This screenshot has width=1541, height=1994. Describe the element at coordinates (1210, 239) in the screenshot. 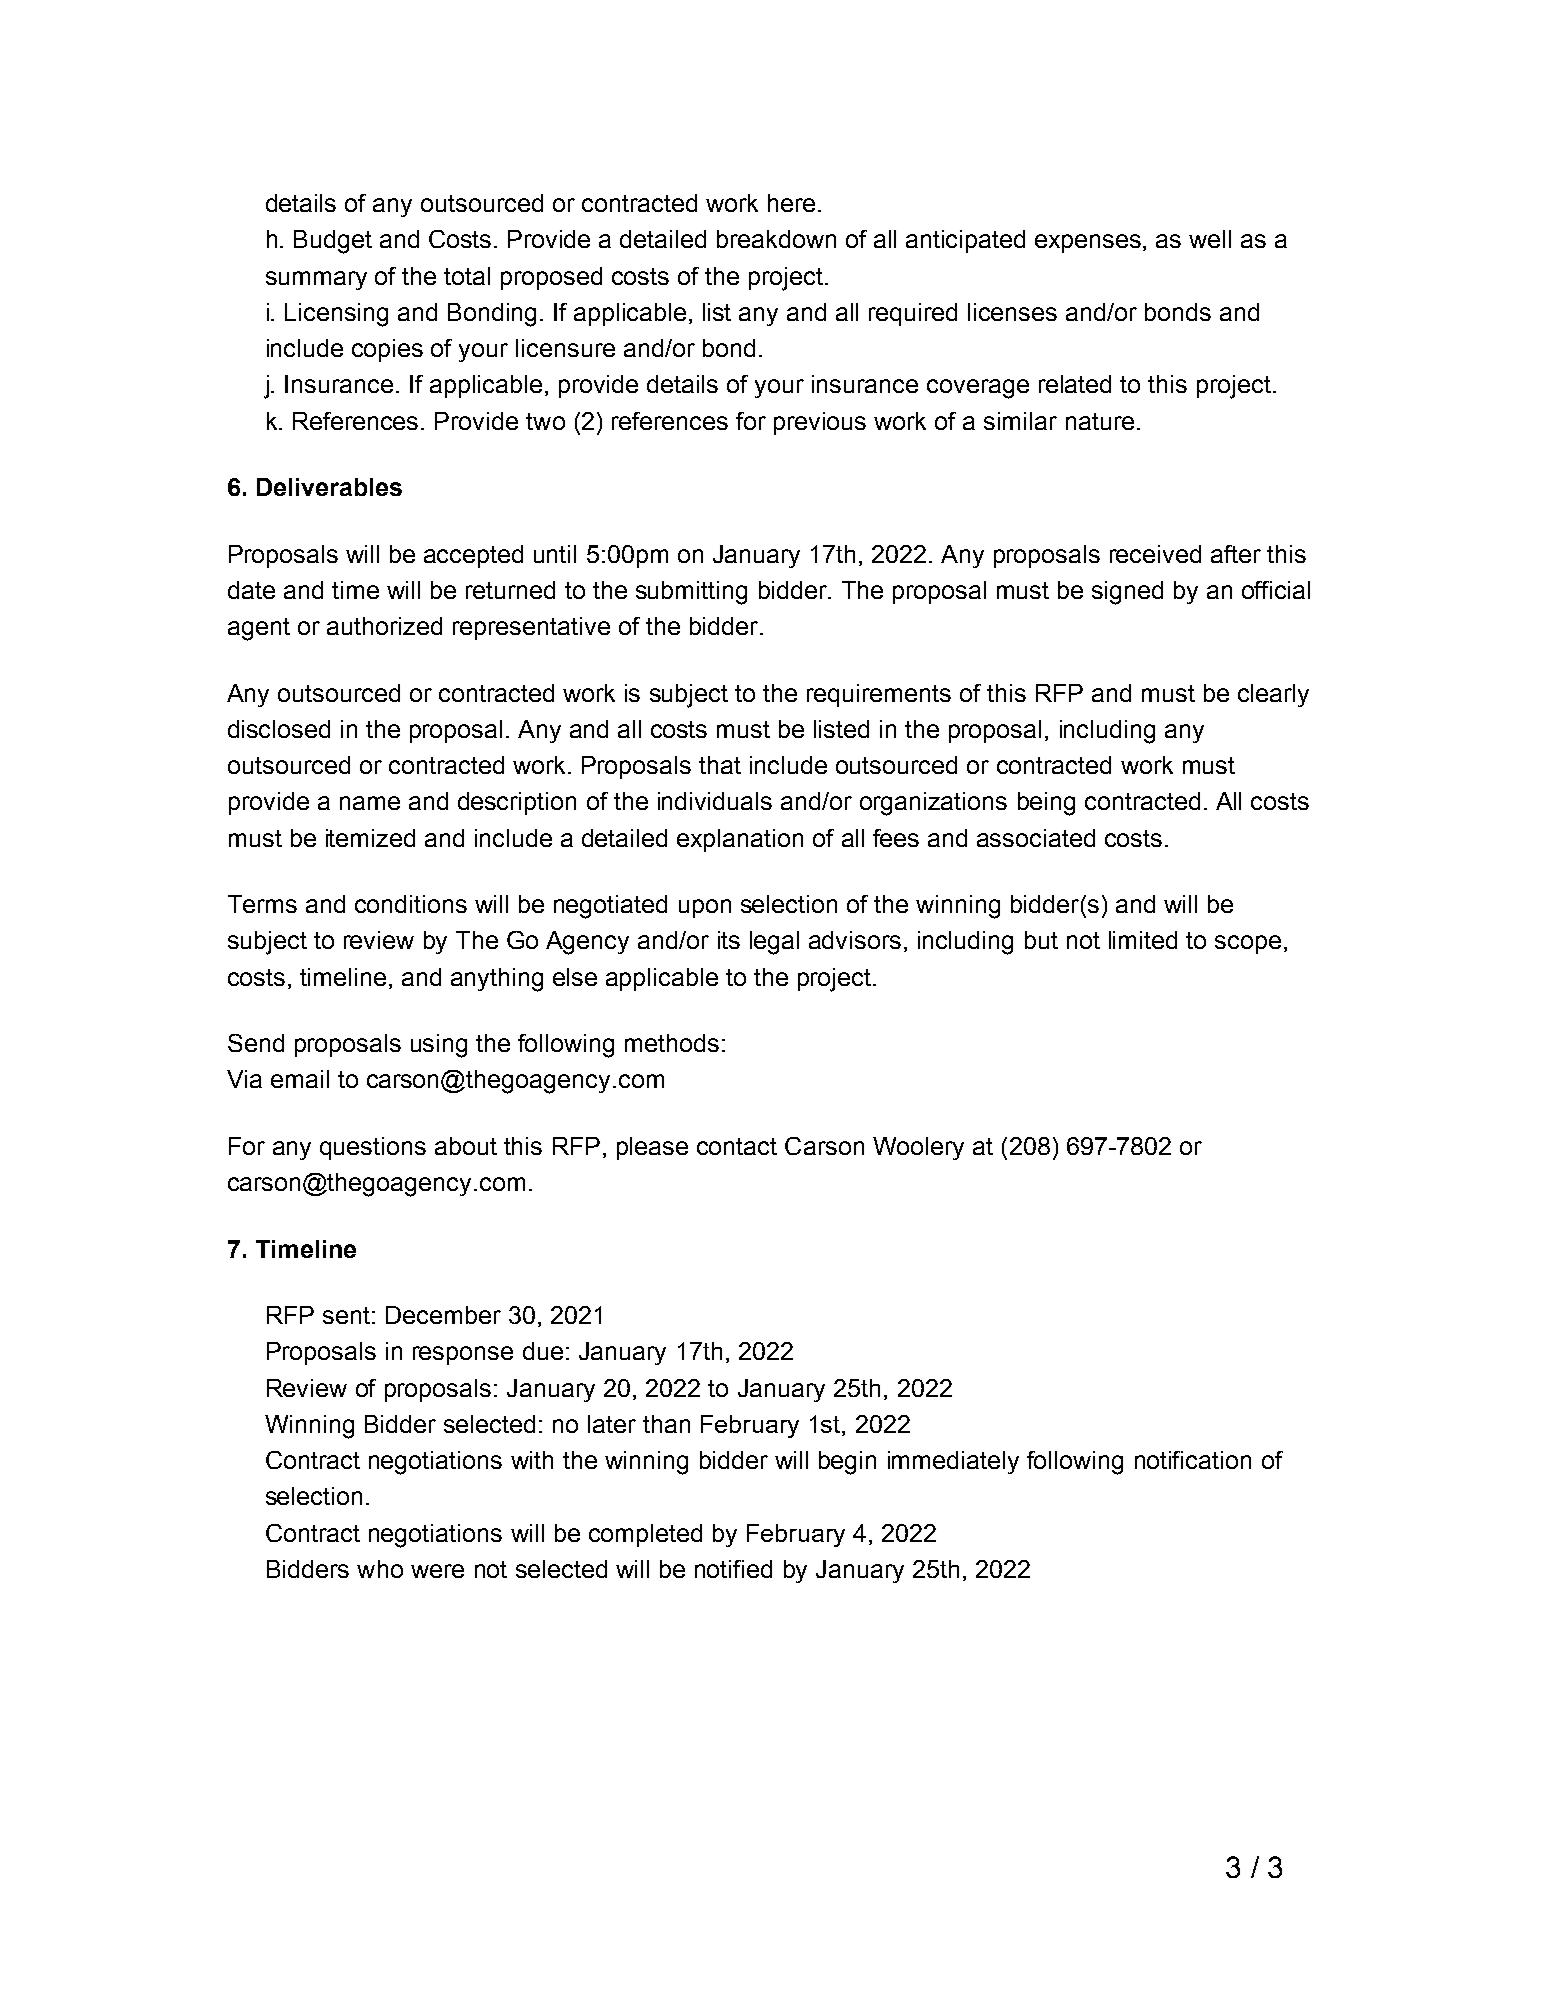

I see `well` at that location.
